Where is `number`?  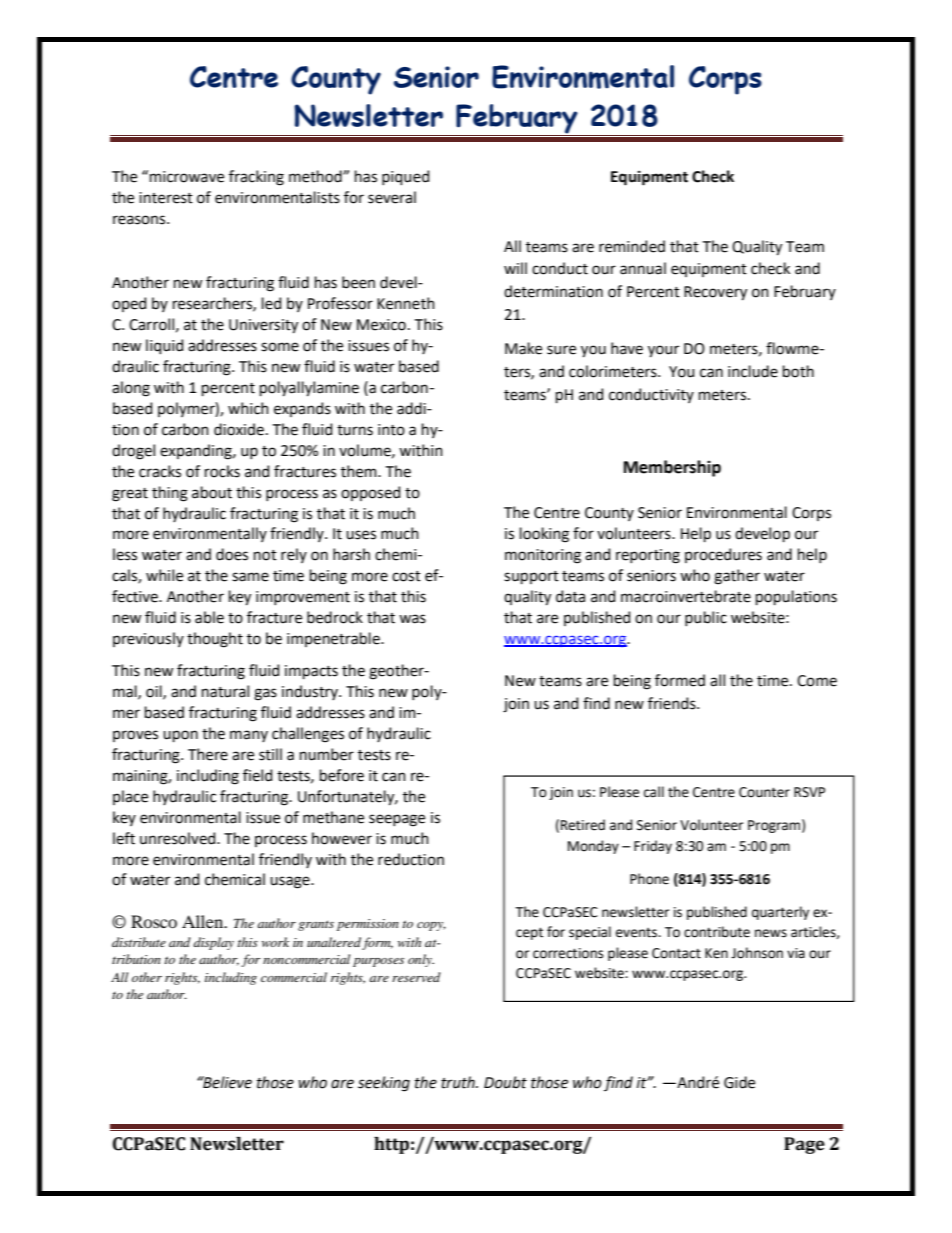
number is located at coordinates (327, 754).
